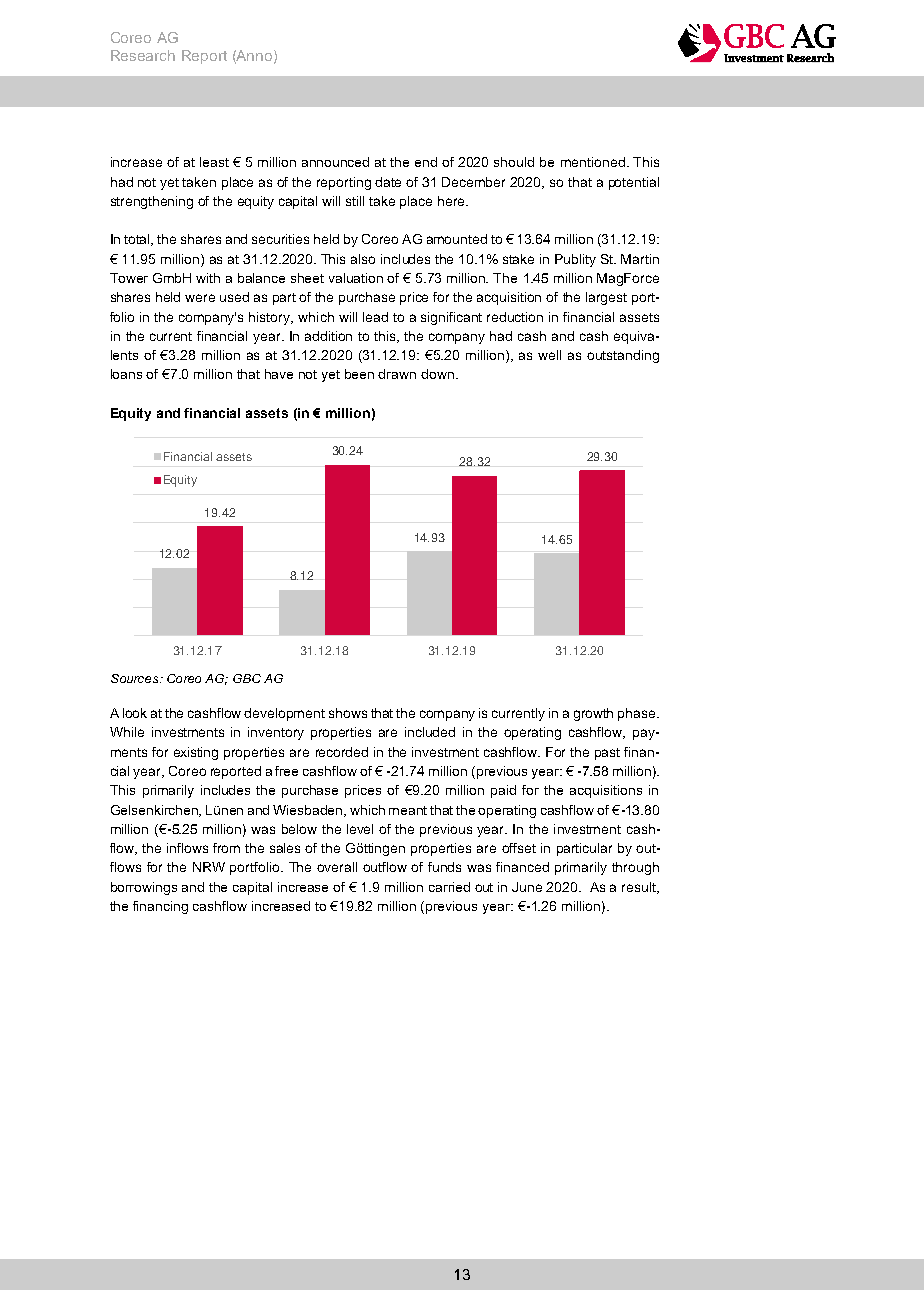 The width and height of the page is (924, 1308). Describe the element at coordinates (593, 162) in the page. I see `mentioned` at that location.
